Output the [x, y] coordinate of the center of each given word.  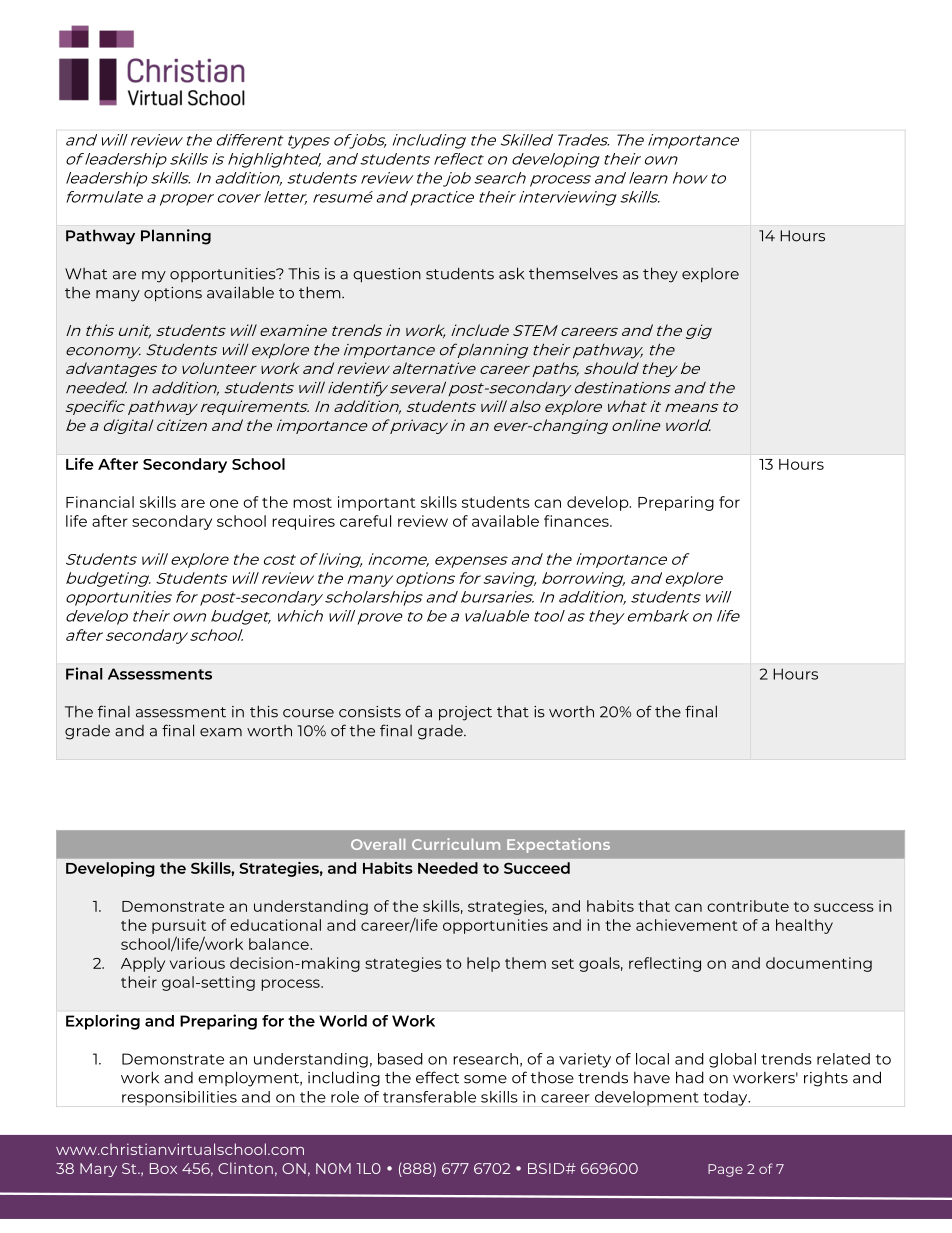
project [465, 713]
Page [725, 1170]
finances [577, 521]
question [387, 275]
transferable [429, 1097]
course [308, 713]
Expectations [558, 845]
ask [511, 273]
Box [163, 1168]
